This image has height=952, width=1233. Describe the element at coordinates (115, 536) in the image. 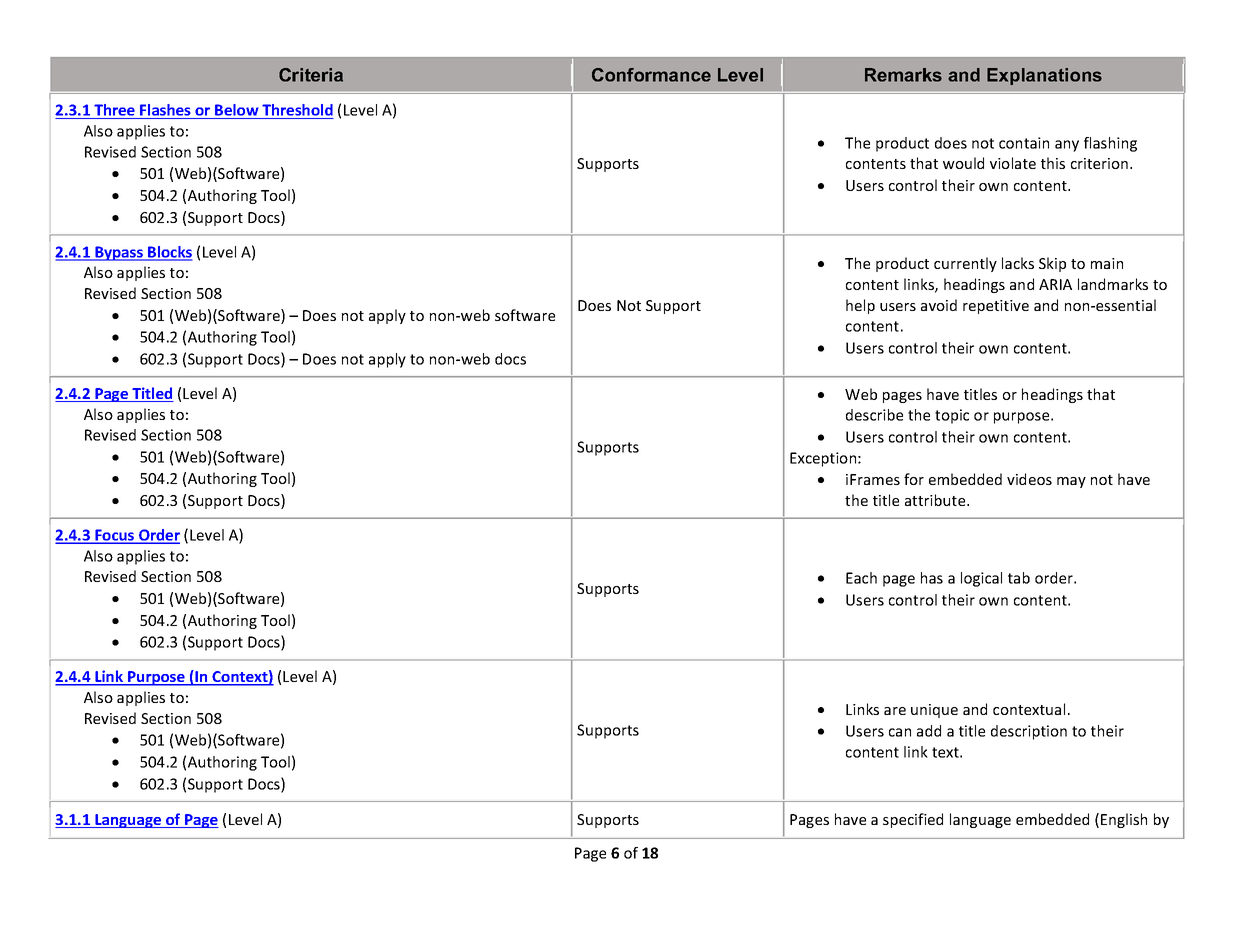

I see `Focus` at that location.
